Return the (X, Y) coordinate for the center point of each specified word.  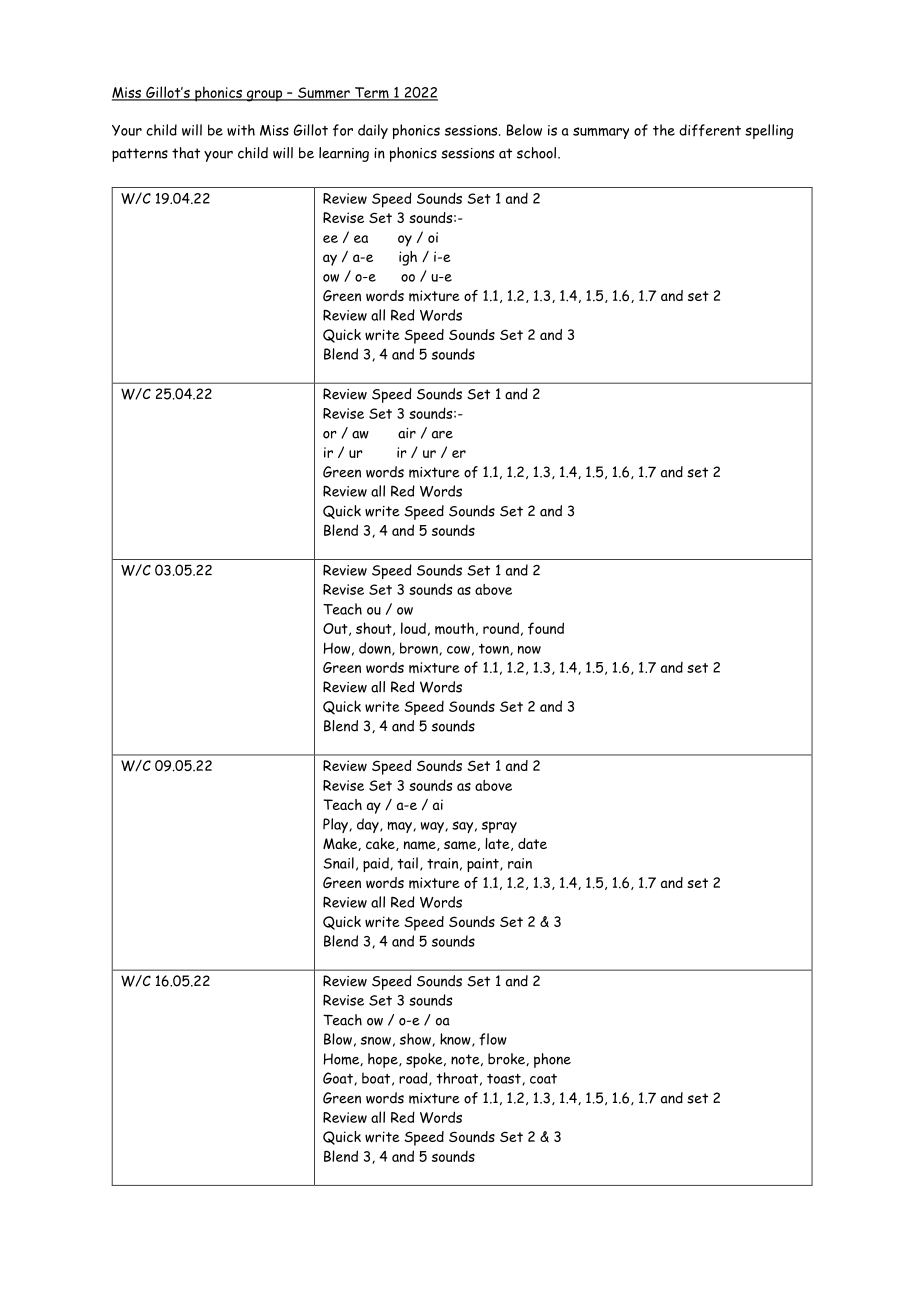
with (241, 130)
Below (524, 130)
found (546, 628)
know (456, 1040)
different (710, 130)
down (376, 649)
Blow (338, 1039)
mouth (454, 628)
